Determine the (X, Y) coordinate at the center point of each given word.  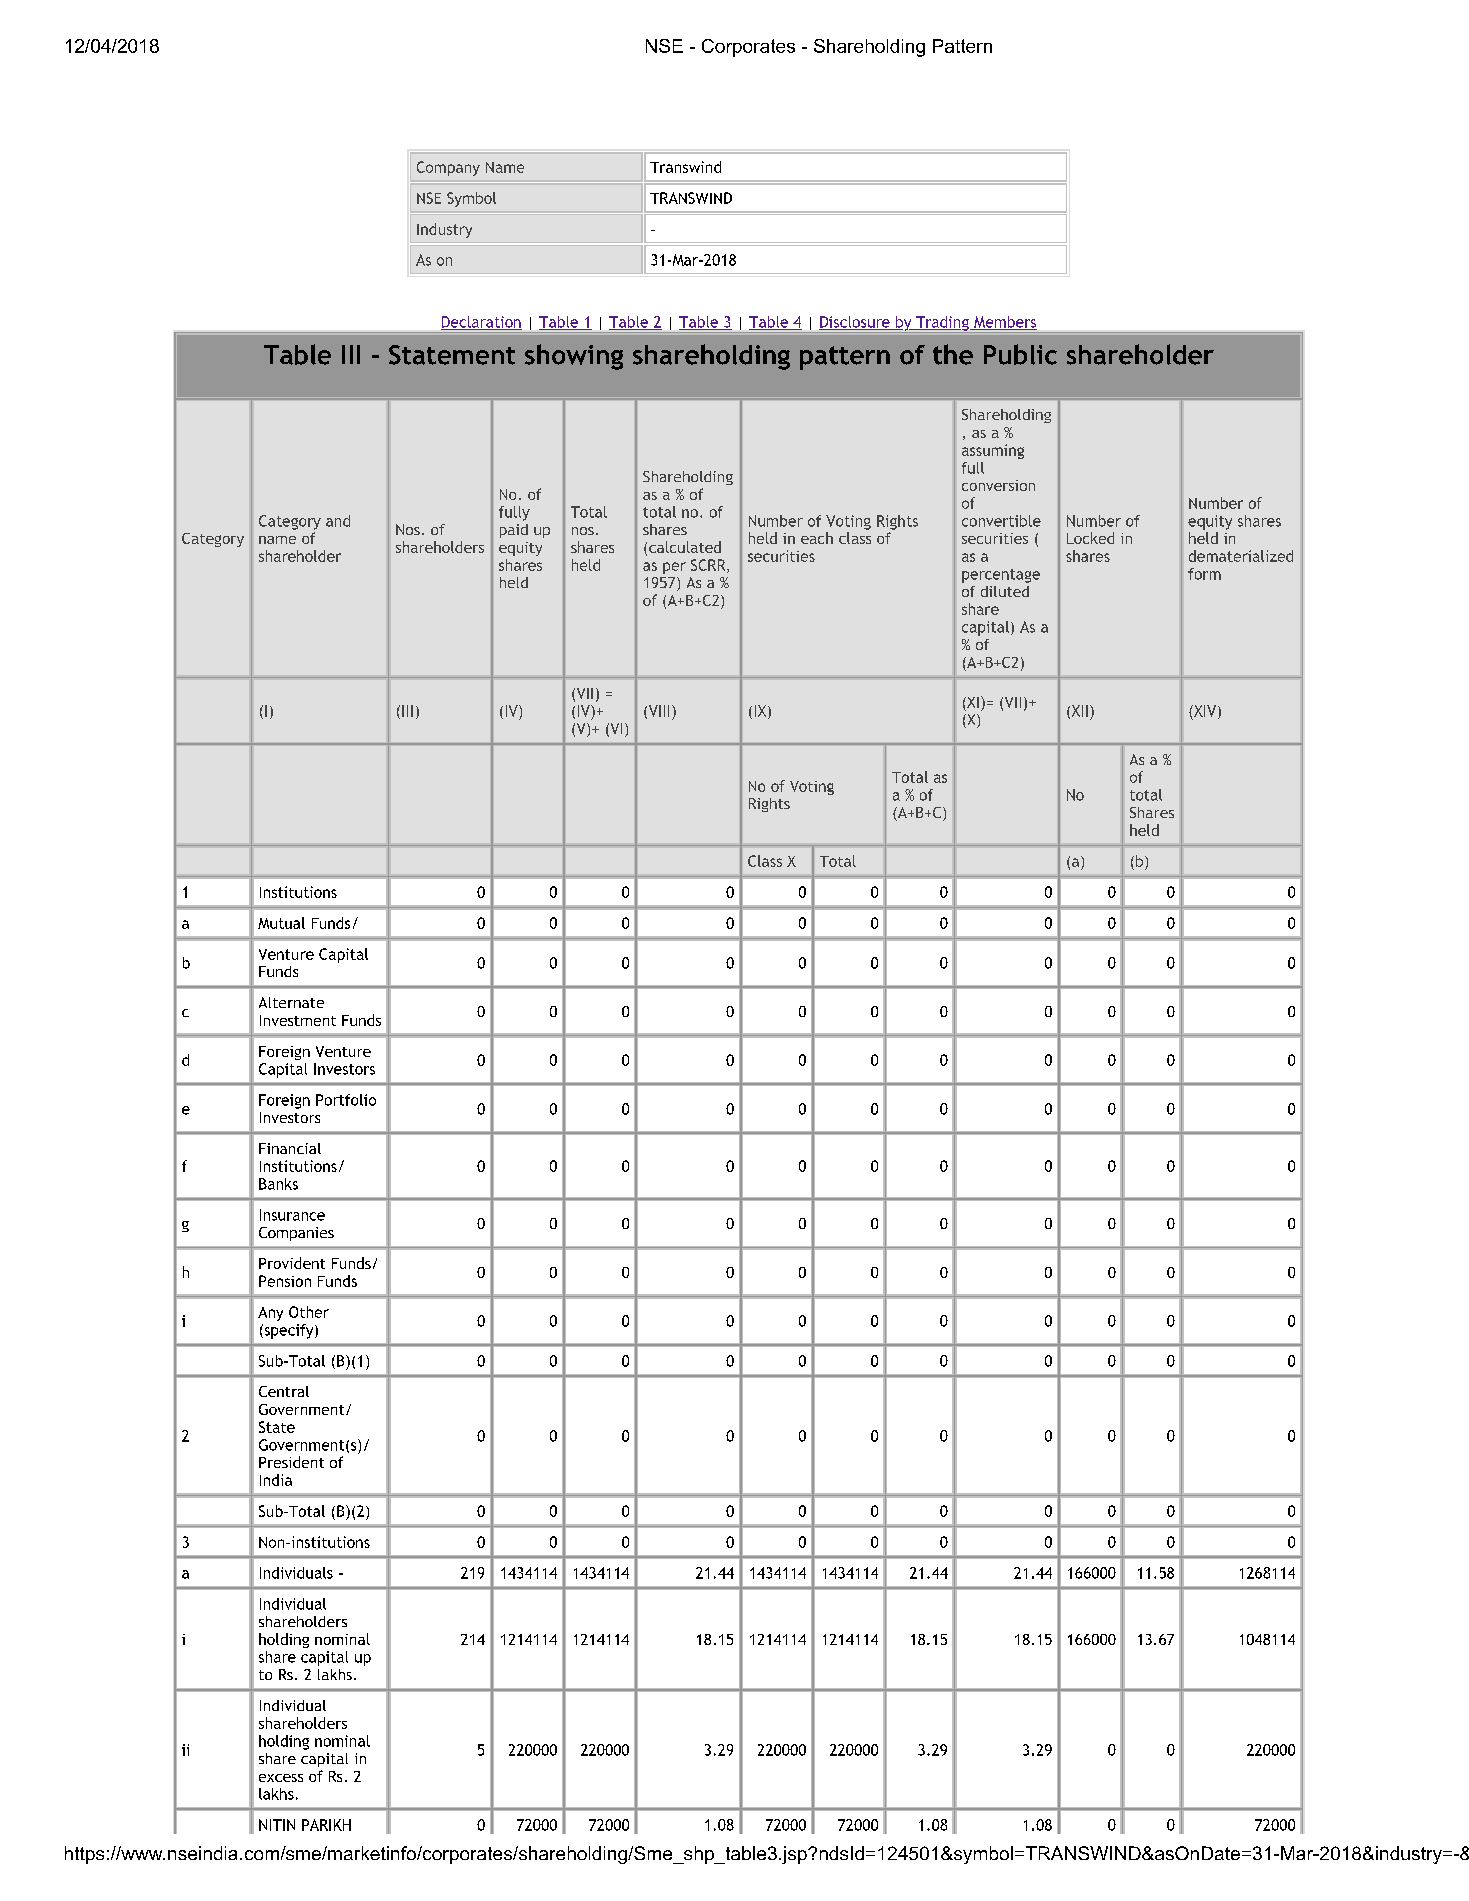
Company (448, 168)
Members (1004, 323)
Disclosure (855, 323)
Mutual (281, 923)
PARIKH (326, 1825)
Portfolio (346, 1100)
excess (281, 1778)
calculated (685, 547)
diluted (1005, 591)
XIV (1205, 712)
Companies (296, 1234)
